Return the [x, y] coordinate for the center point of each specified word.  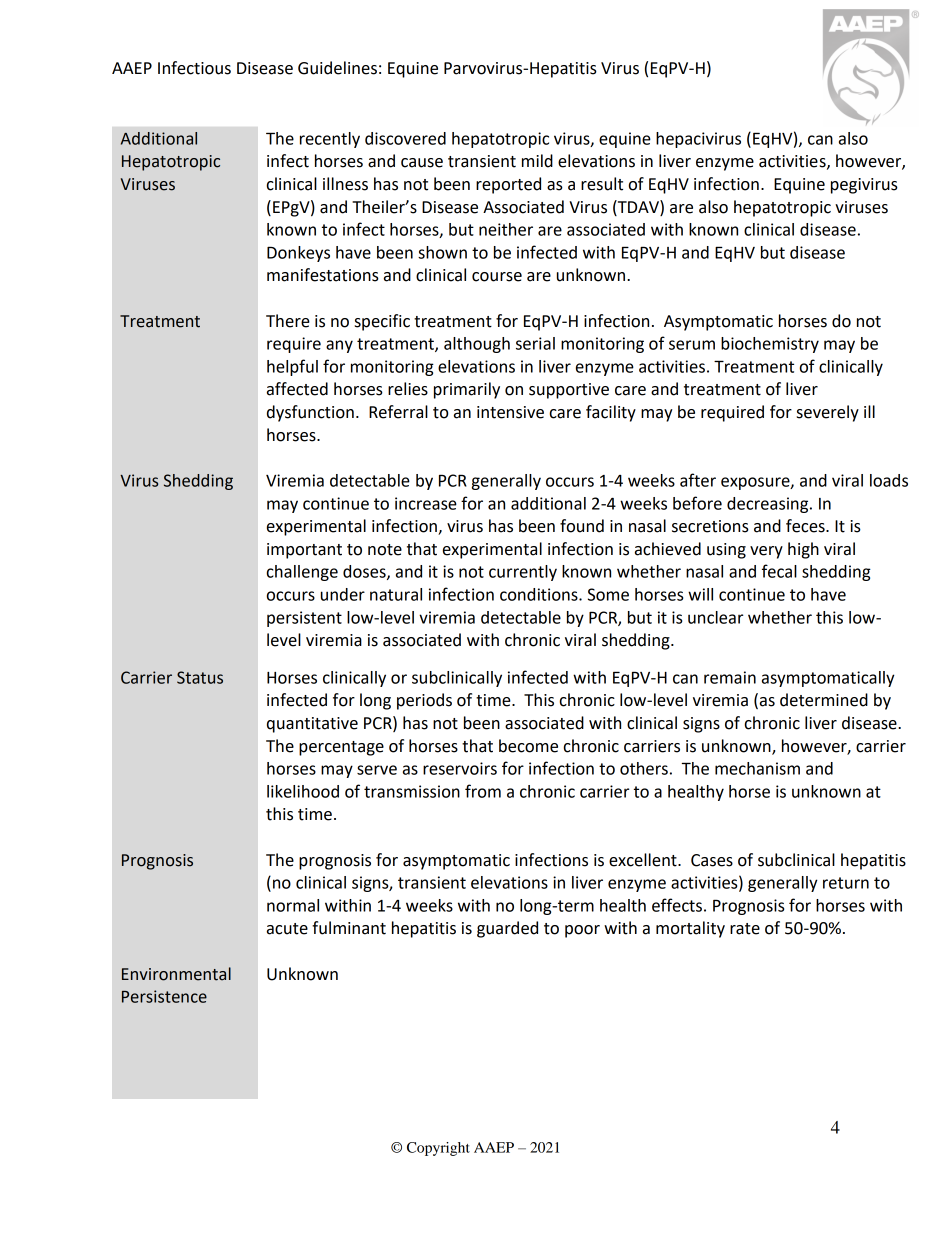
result [602, 184]
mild [537, 161]
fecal [779, 571]
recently [330, 140]
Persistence [164, 996]
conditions [540, 594]
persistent [304, 619]
